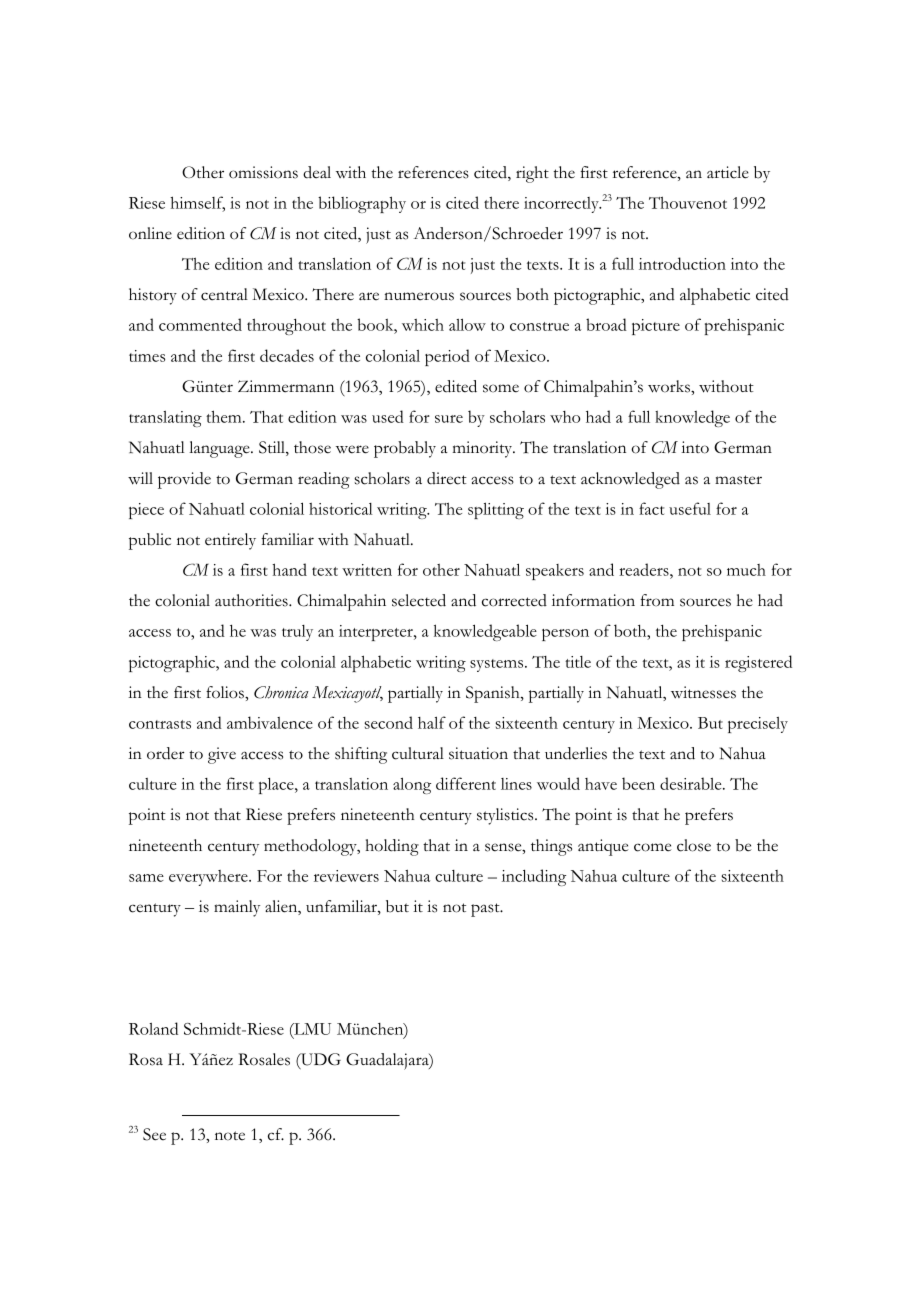  Describe the element at coordinates (226, 692) in the document. I see `folios` at that location.
